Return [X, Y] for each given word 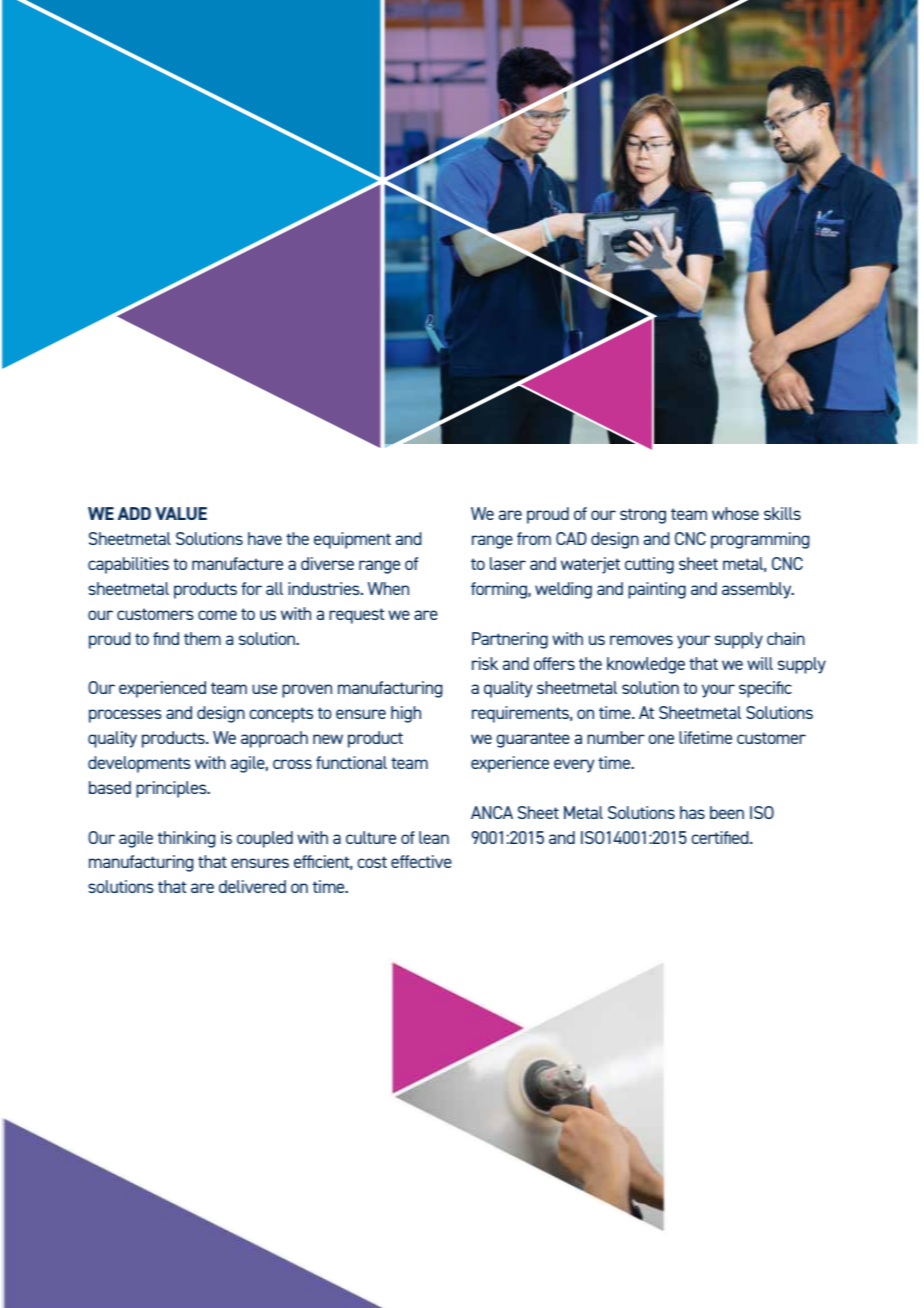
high [406, 714]
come [217, 615]
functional [351, 762]
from [534, 538]
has [692, 812]
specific [765, 689]
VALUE [181, 513]
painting [657, 590]
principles [172, 789]
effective [421, 861]
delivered [252, 886]
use [264, 689]
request [356, 616]
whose [735, 513]
